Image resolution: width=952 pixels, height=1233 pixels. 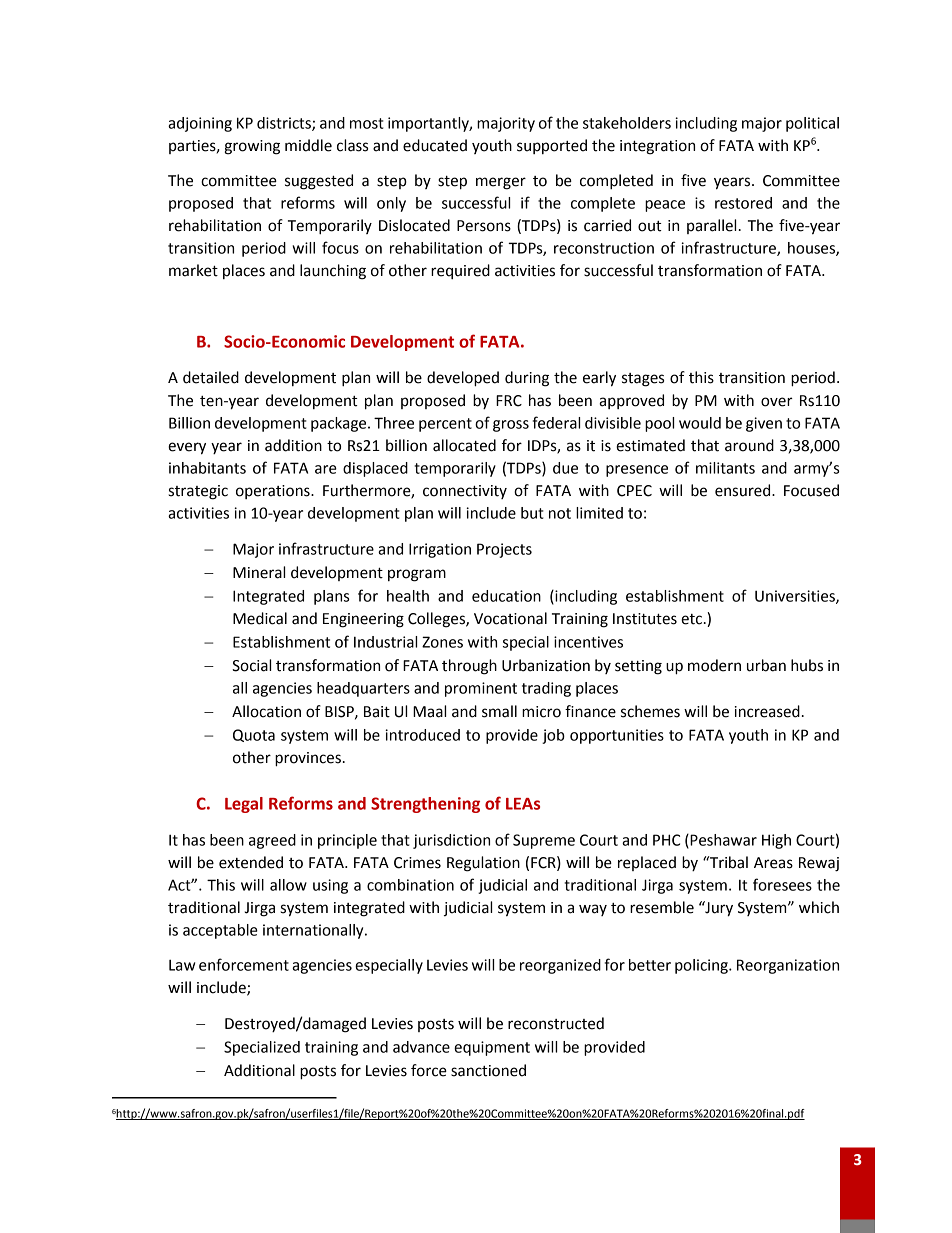 What do you see at coordinates (492, 1048) in the screenshot?
I see `equipment` at bounding box center [492, 1048].
